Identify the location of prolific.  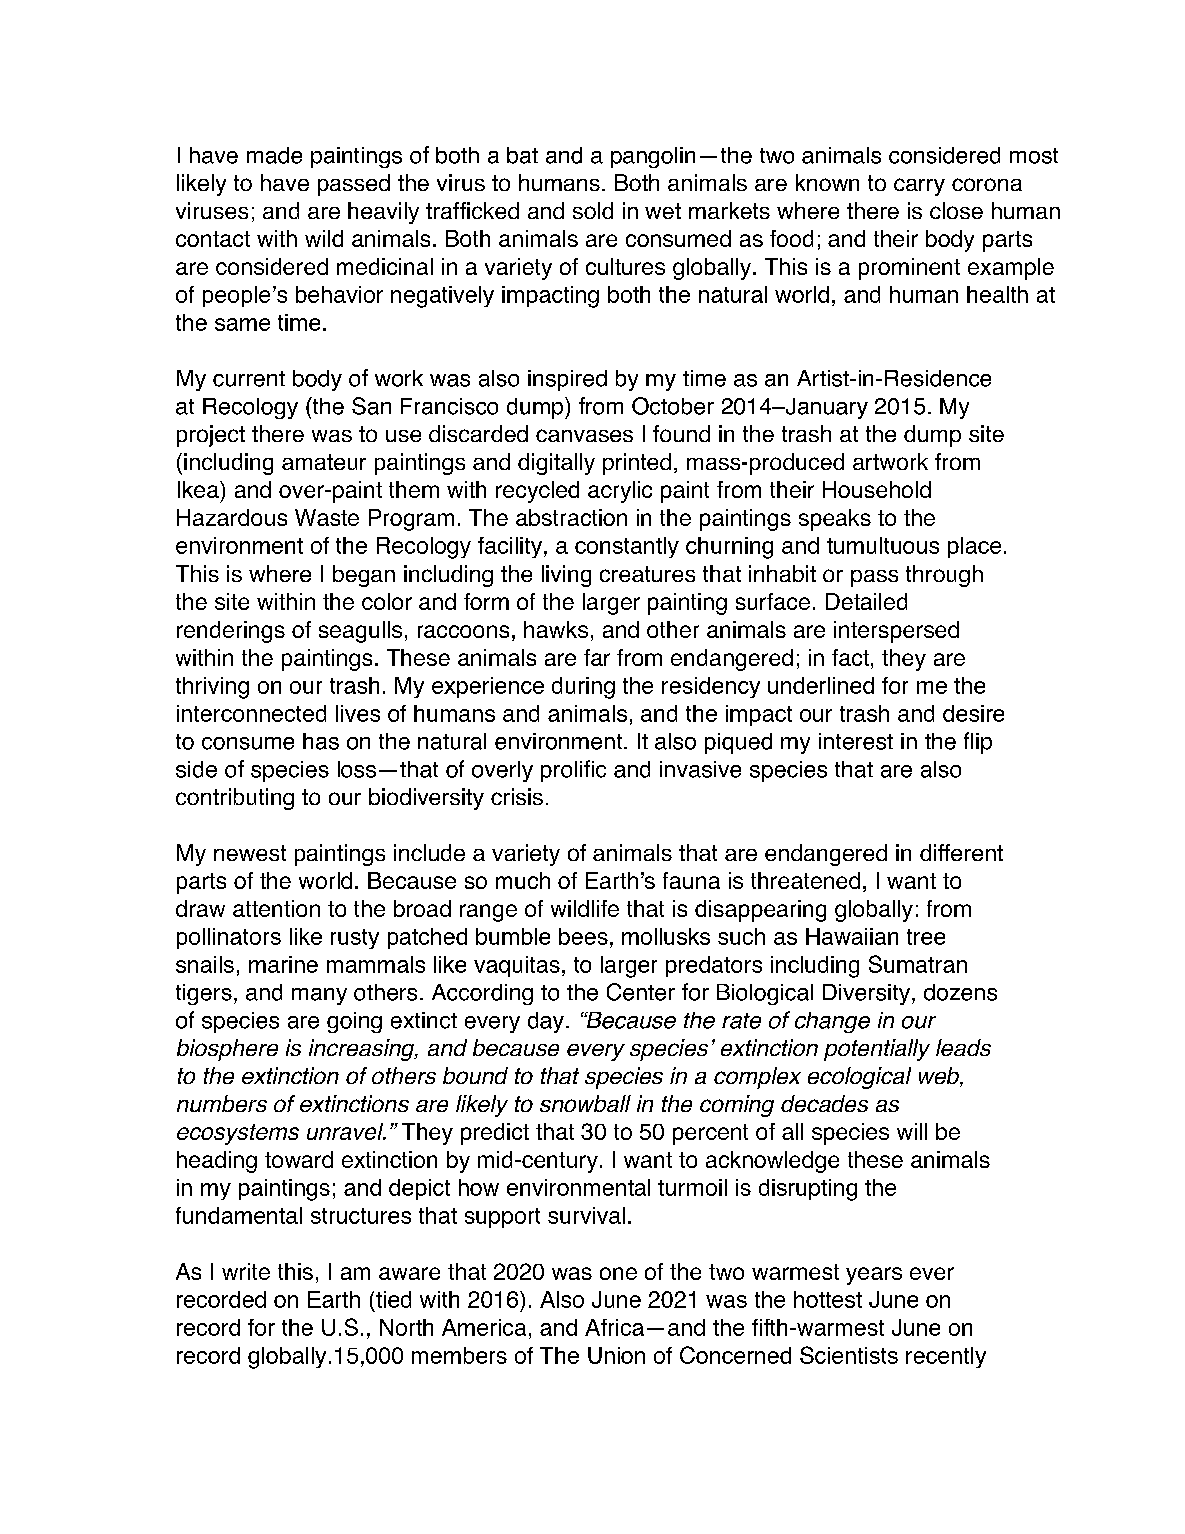
(573, 771).
